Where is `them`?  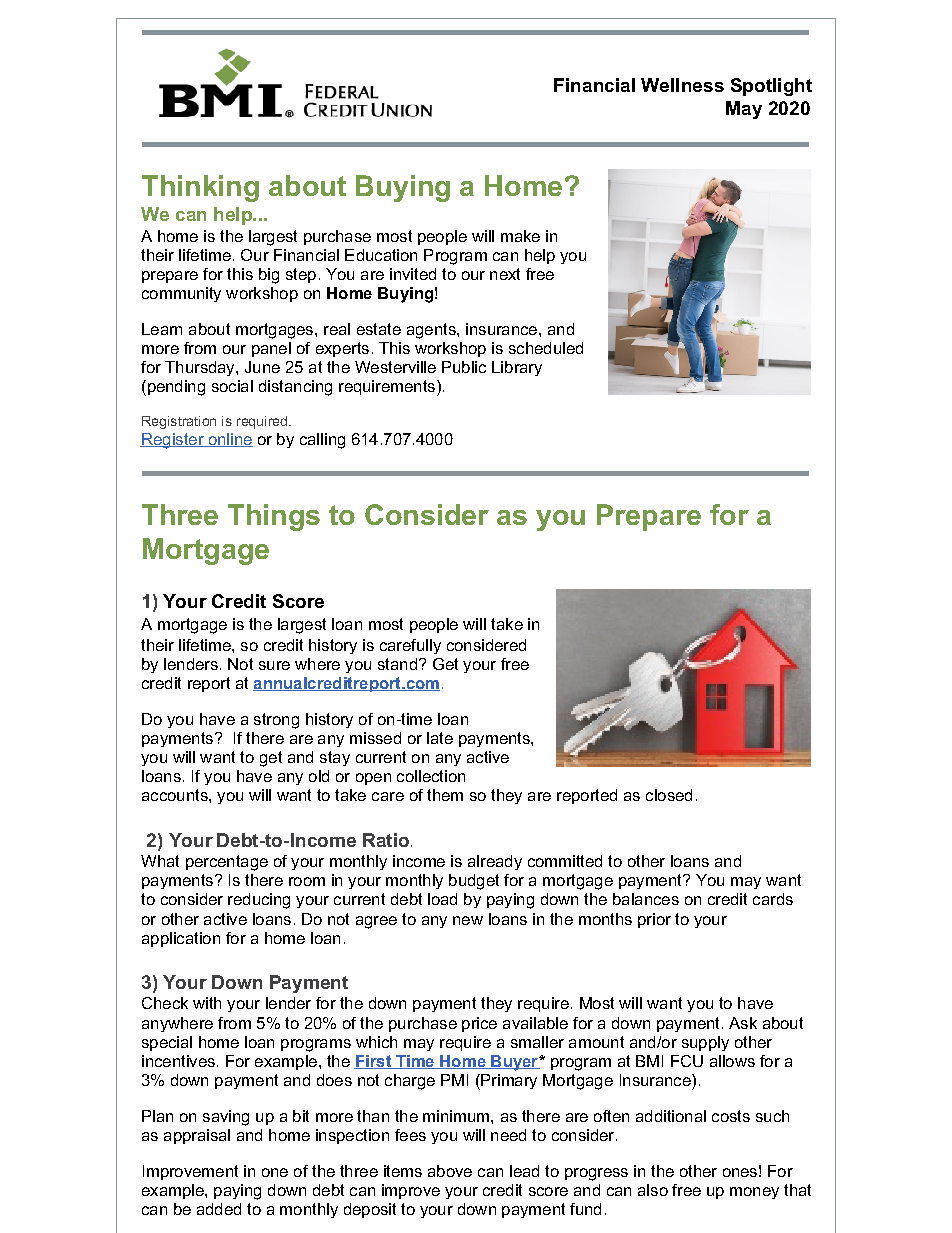 them is located at coordinates (445, 795).
